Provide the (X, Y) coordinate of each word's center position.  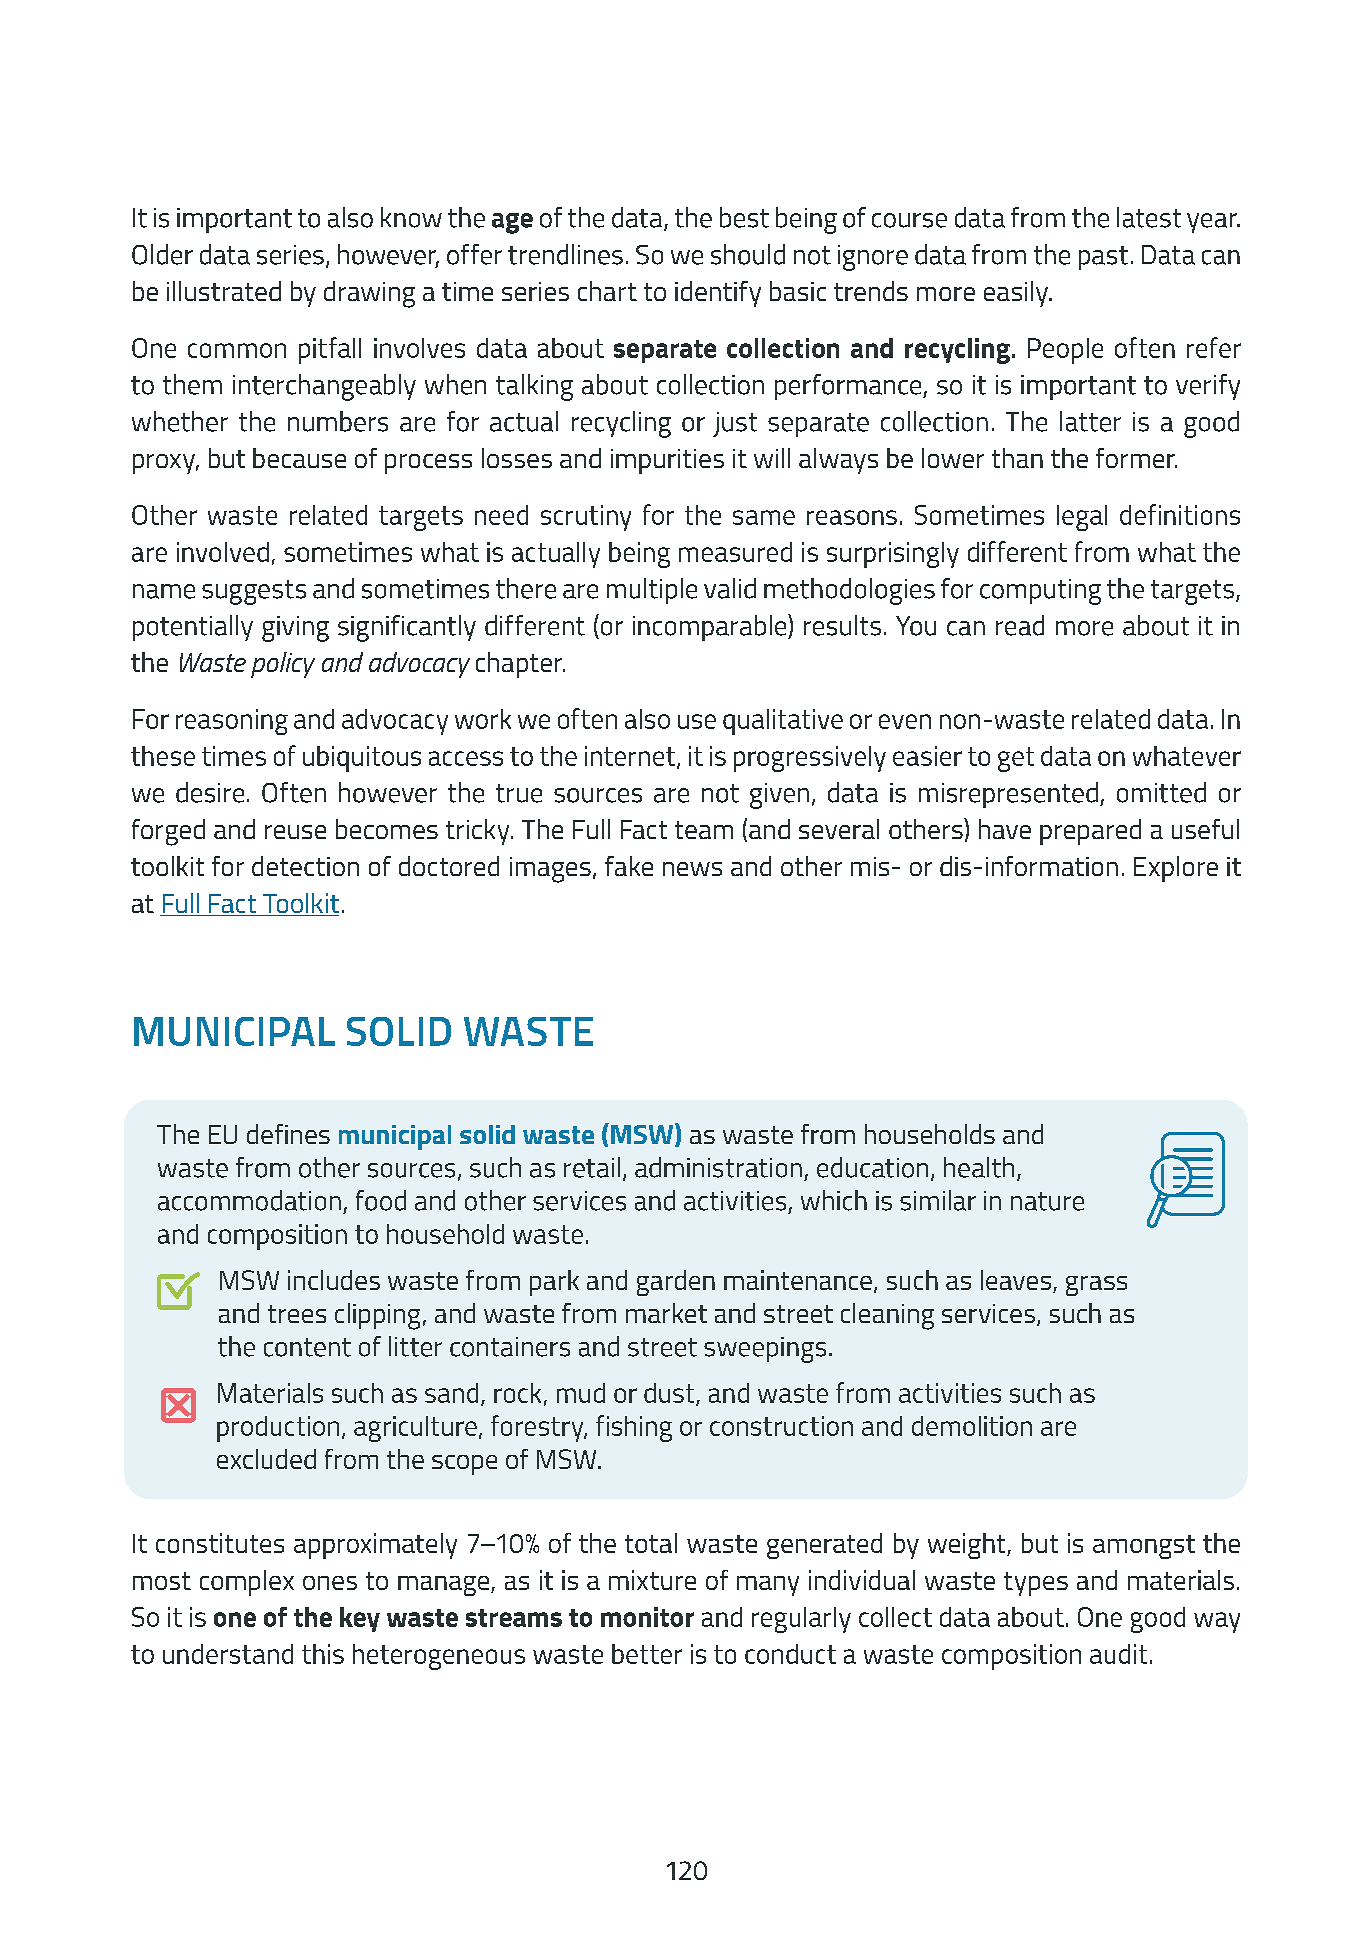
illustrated (224, 291)
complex (247, 1583)
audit (1118, 1654)
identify (718, 294)
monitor (647, 1617)
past (1103, 258)
